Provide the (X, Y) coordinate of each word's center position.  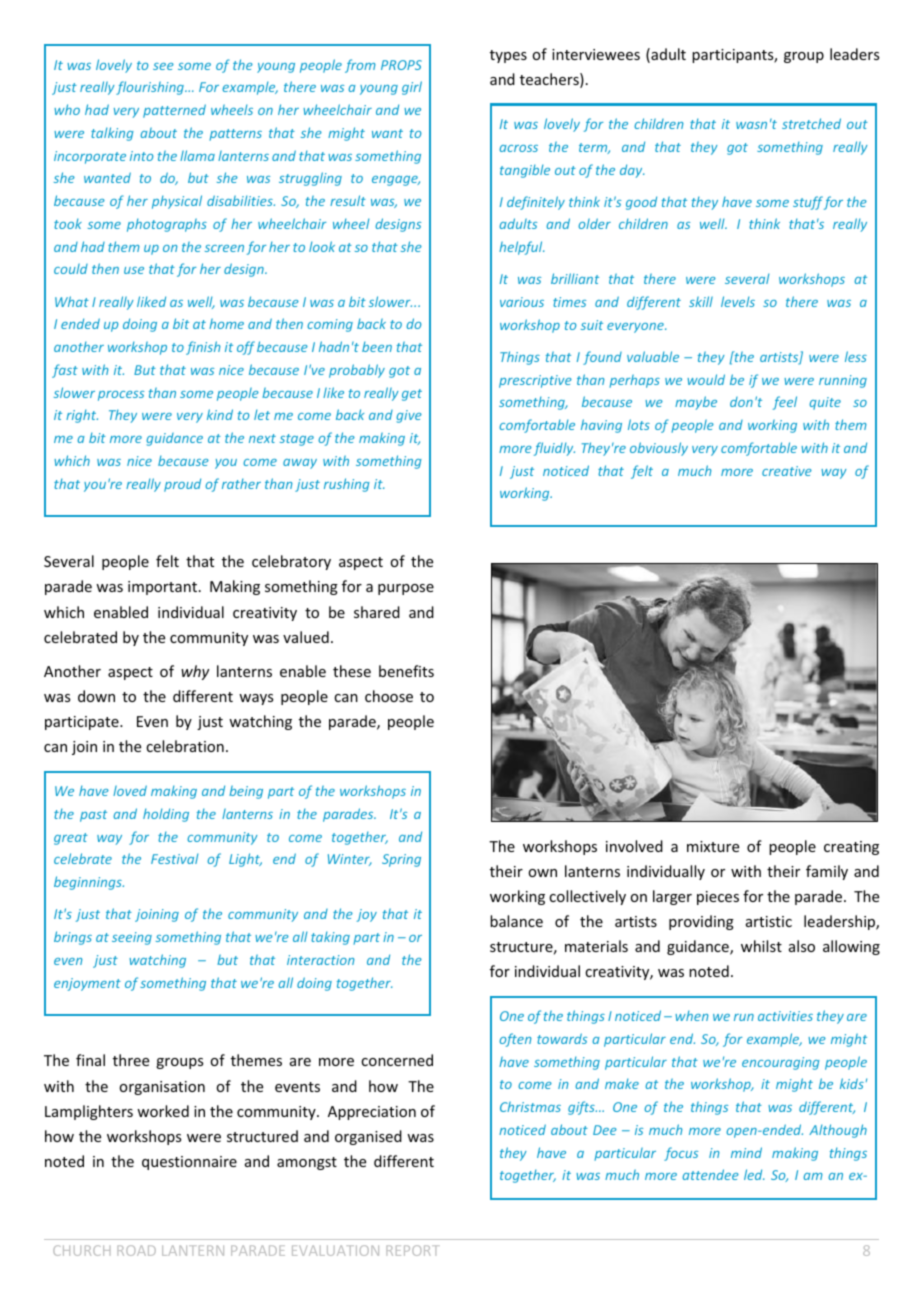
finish (203, 348)
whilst (761, 946)
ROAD (136, 1250)
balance (516, 921)
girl (412, 88)
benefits (406, 671)
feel (785, 403)
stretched (811, 123)
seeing (132, 938)
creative (787, 471)
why (195, 672)
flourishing (151, 88)
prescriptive (535, 381)
